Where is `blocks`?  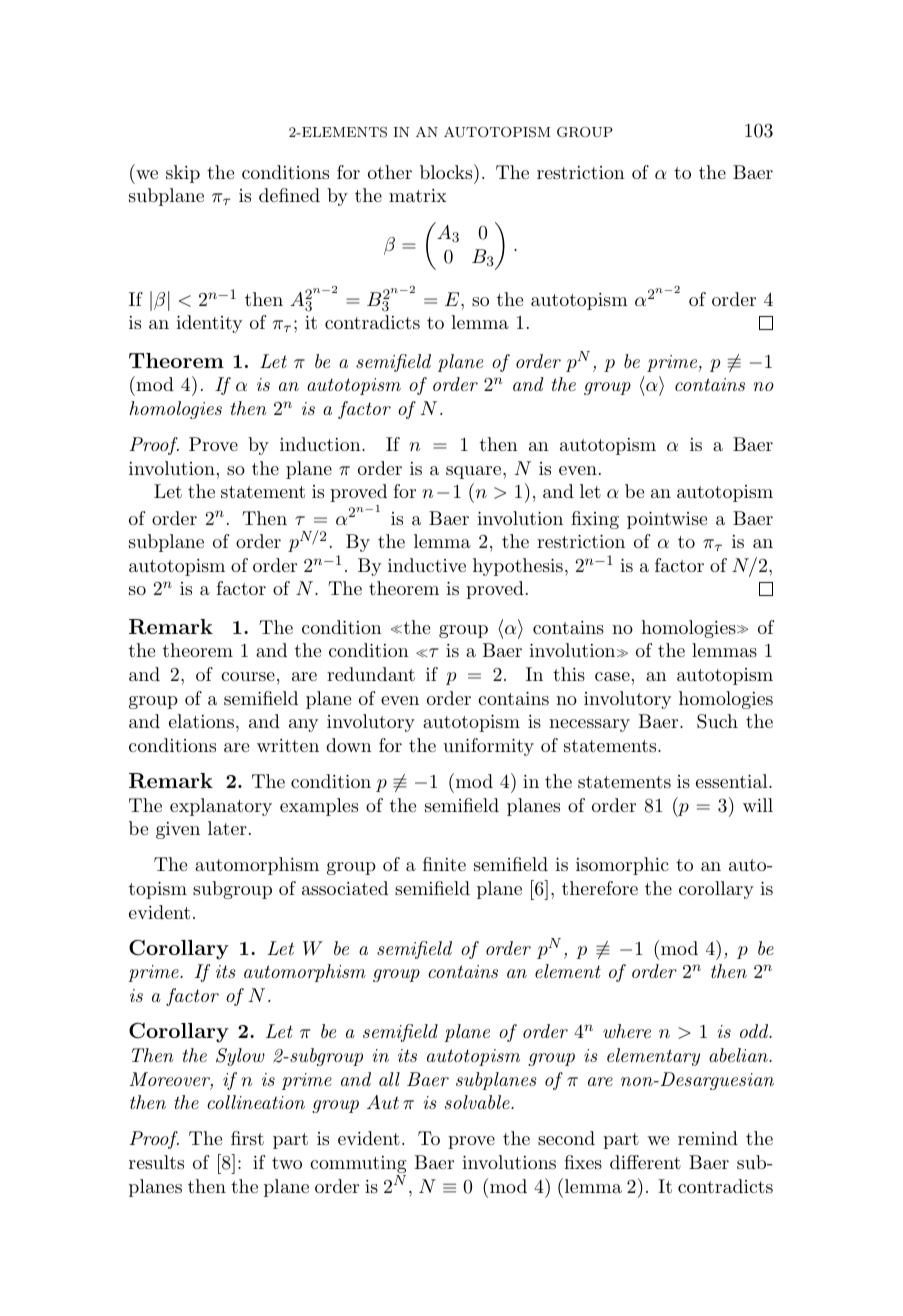 blocks is located at coordinates (446, 172).
